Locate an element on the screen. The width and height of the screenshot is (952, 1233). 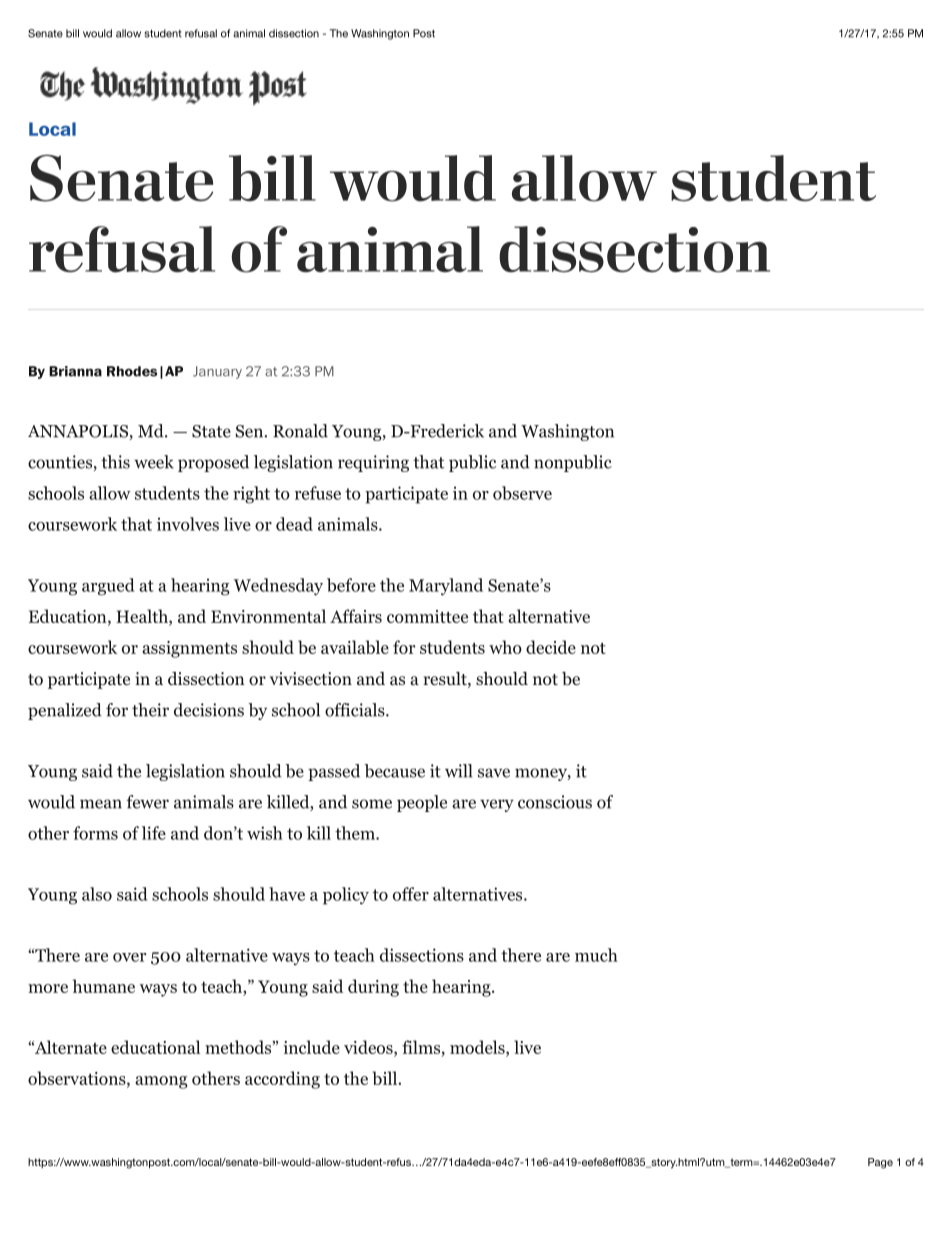
fewer is located at coordinates (147, 802).
